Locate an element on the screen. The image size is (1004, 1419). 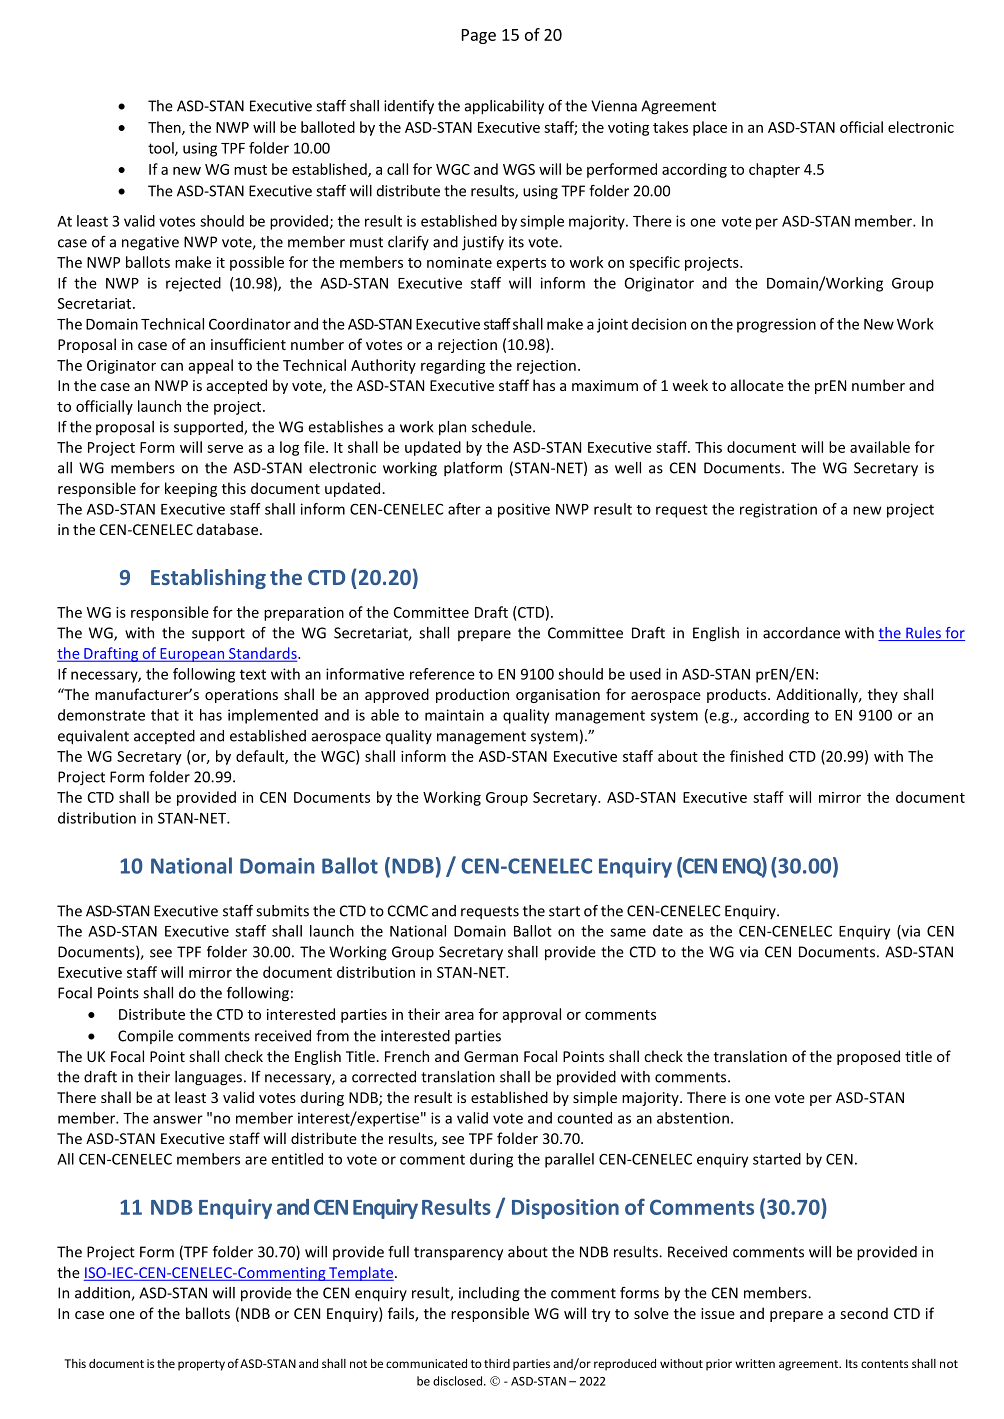
appeal is located at coordinates (211, 366).
